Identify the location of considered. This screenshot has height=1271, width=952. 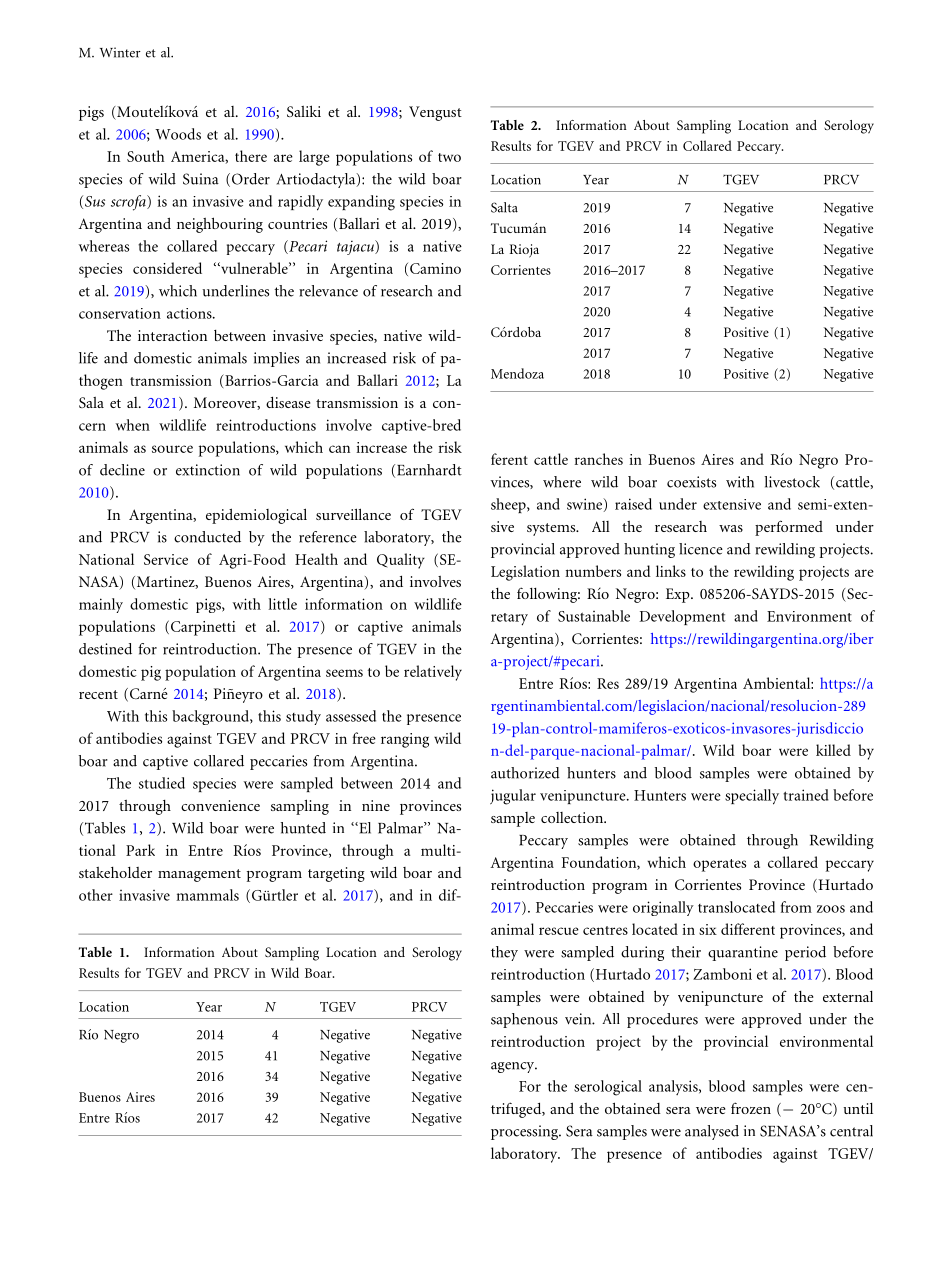
(167, 268).
